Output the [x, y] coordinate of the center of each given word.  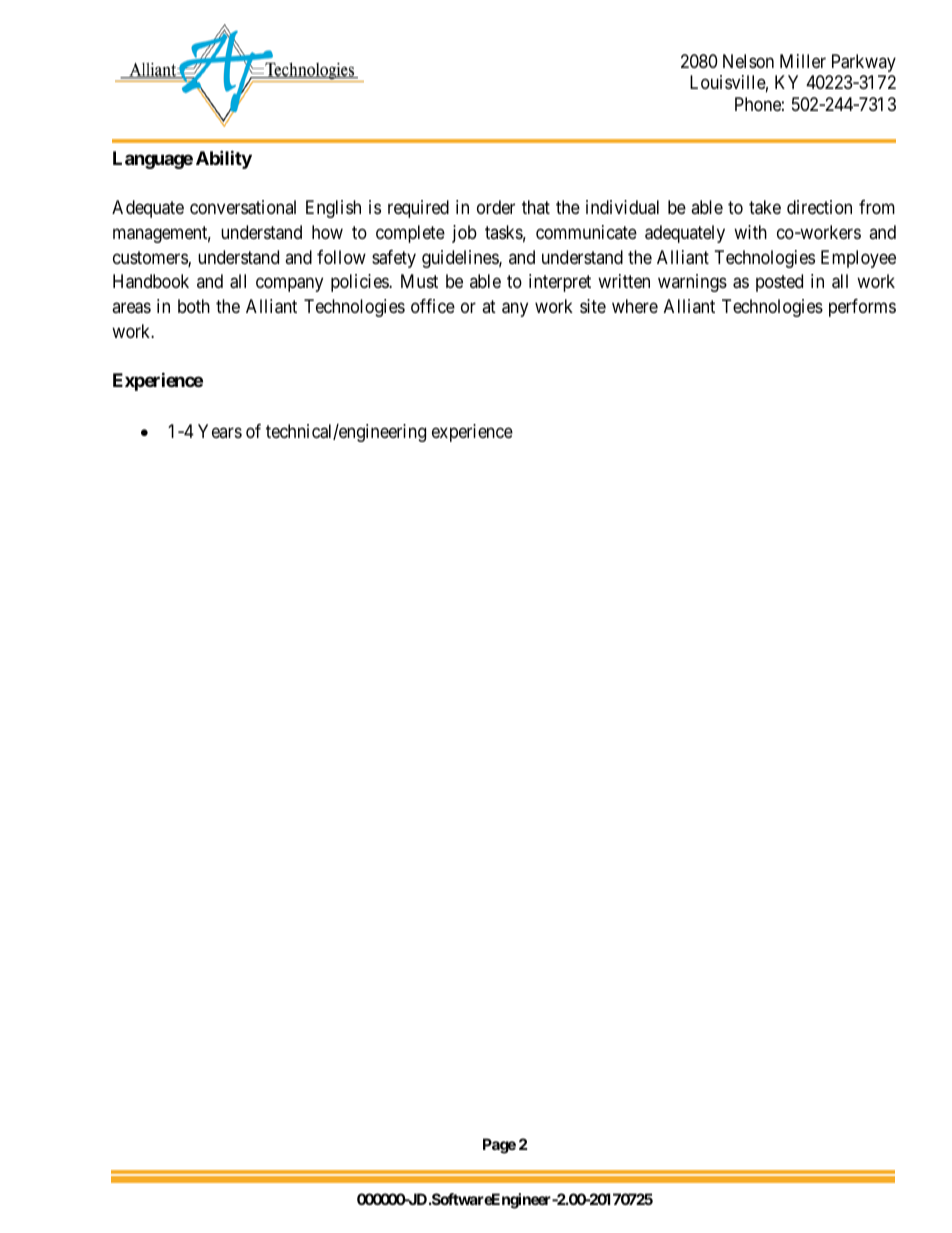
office [433, 306]
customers [151, 259]
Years [220, 431]
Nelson [748, 61]
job [464, 234]
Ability [224, 159]
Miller [803, 61]
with [750, 232]
